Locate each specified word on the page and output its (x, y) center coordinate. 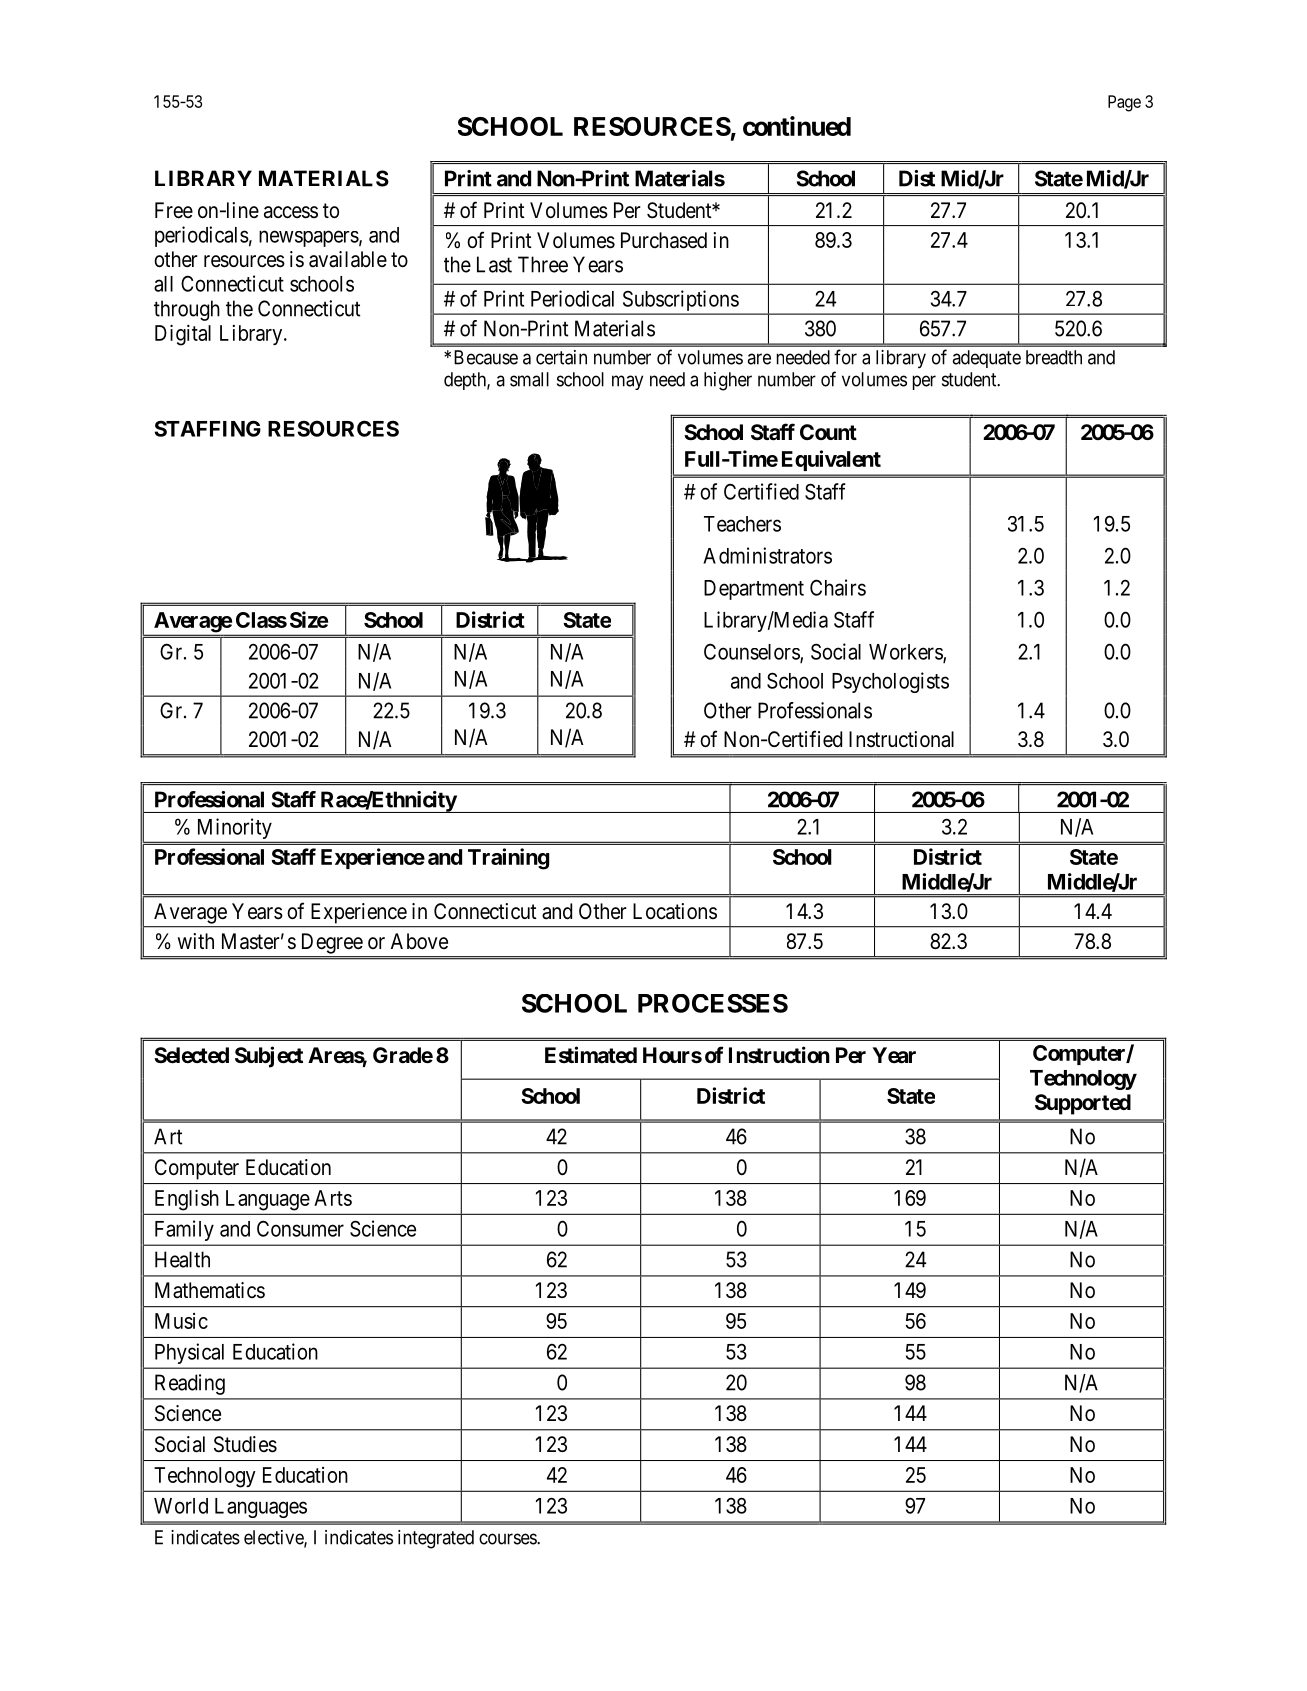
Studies (245, 1444)
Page (1124, 103)
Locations (675, 911)
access (291, 212)
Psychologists (890, 682)
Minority (235, 828)
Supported (1083, 1104)
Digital (183, 335)
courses (508, 1539)
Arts (333, 1198)
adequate (986, 359)
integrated (436, 1539)
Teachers (742, 524)
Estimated (591, 1055)
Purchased (664, 240)
